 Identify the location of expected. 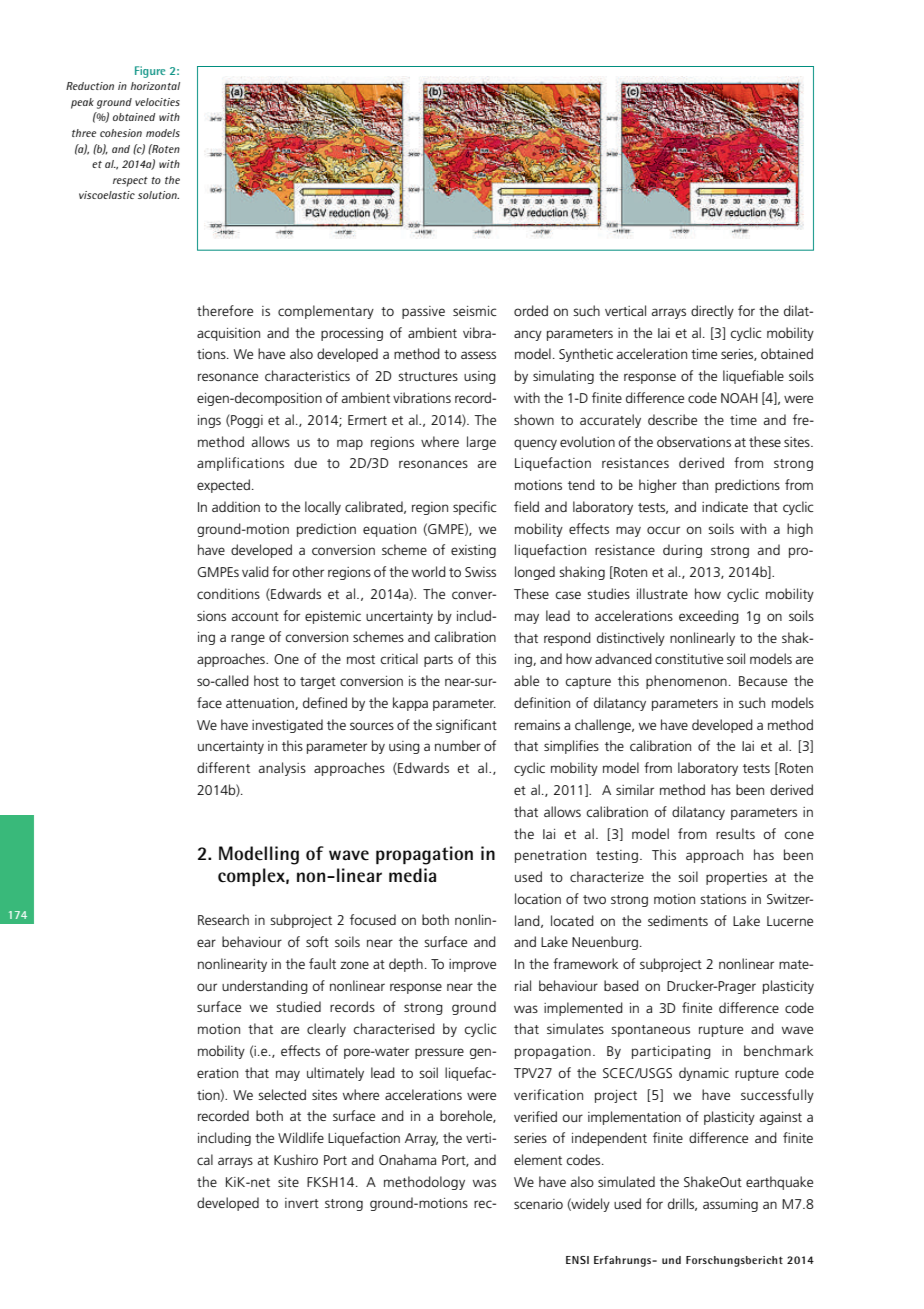
(223, 486).
